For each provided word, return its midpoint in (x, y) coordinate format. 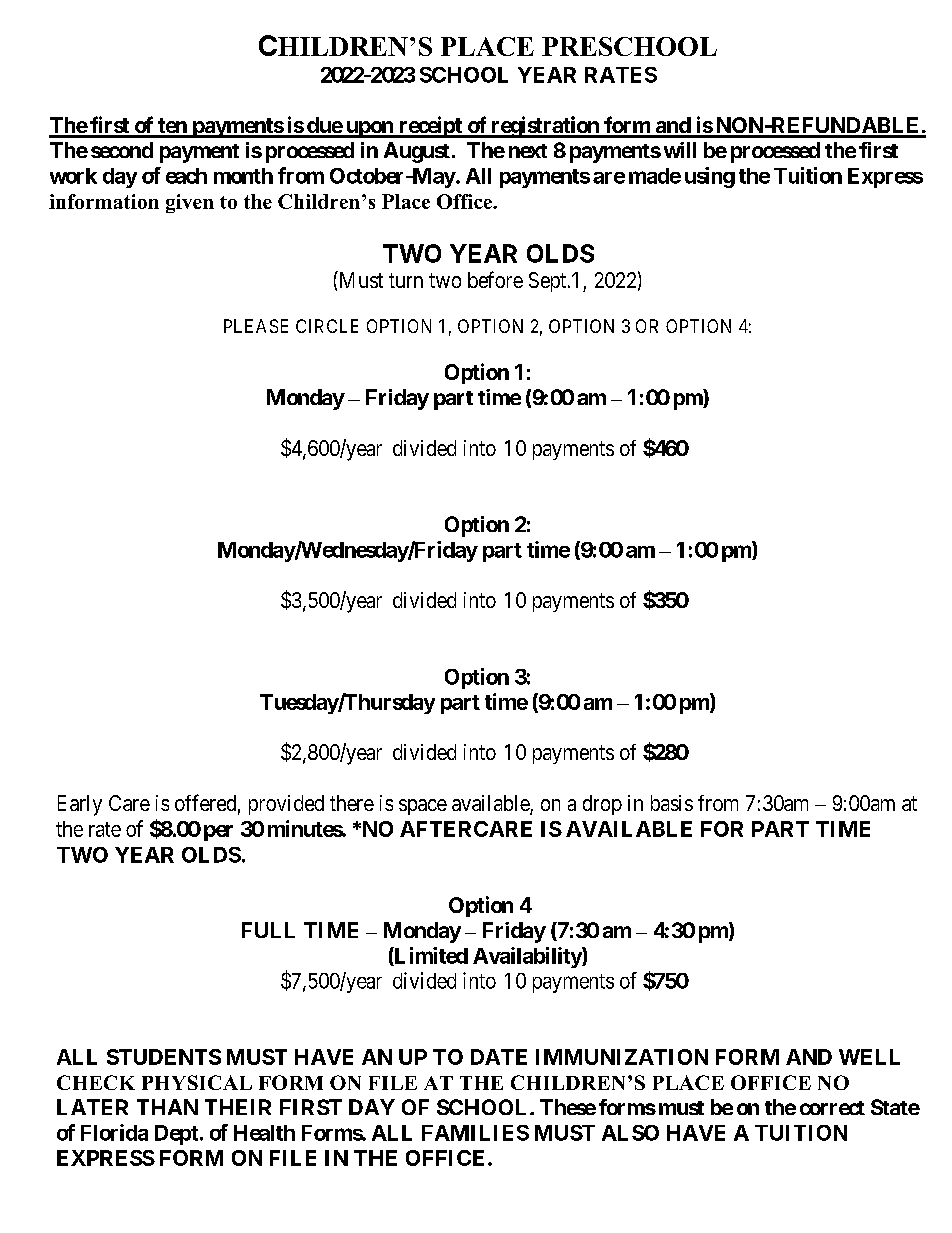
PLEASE (256, 326)
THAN (167, 1107)
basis (672, 803)
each (186, 176)
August (417, 152)
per (218, 833)
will (680, 150)
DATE (499, 1057)
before (495, 279)
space (423, 807)
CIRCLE (327, 326)
